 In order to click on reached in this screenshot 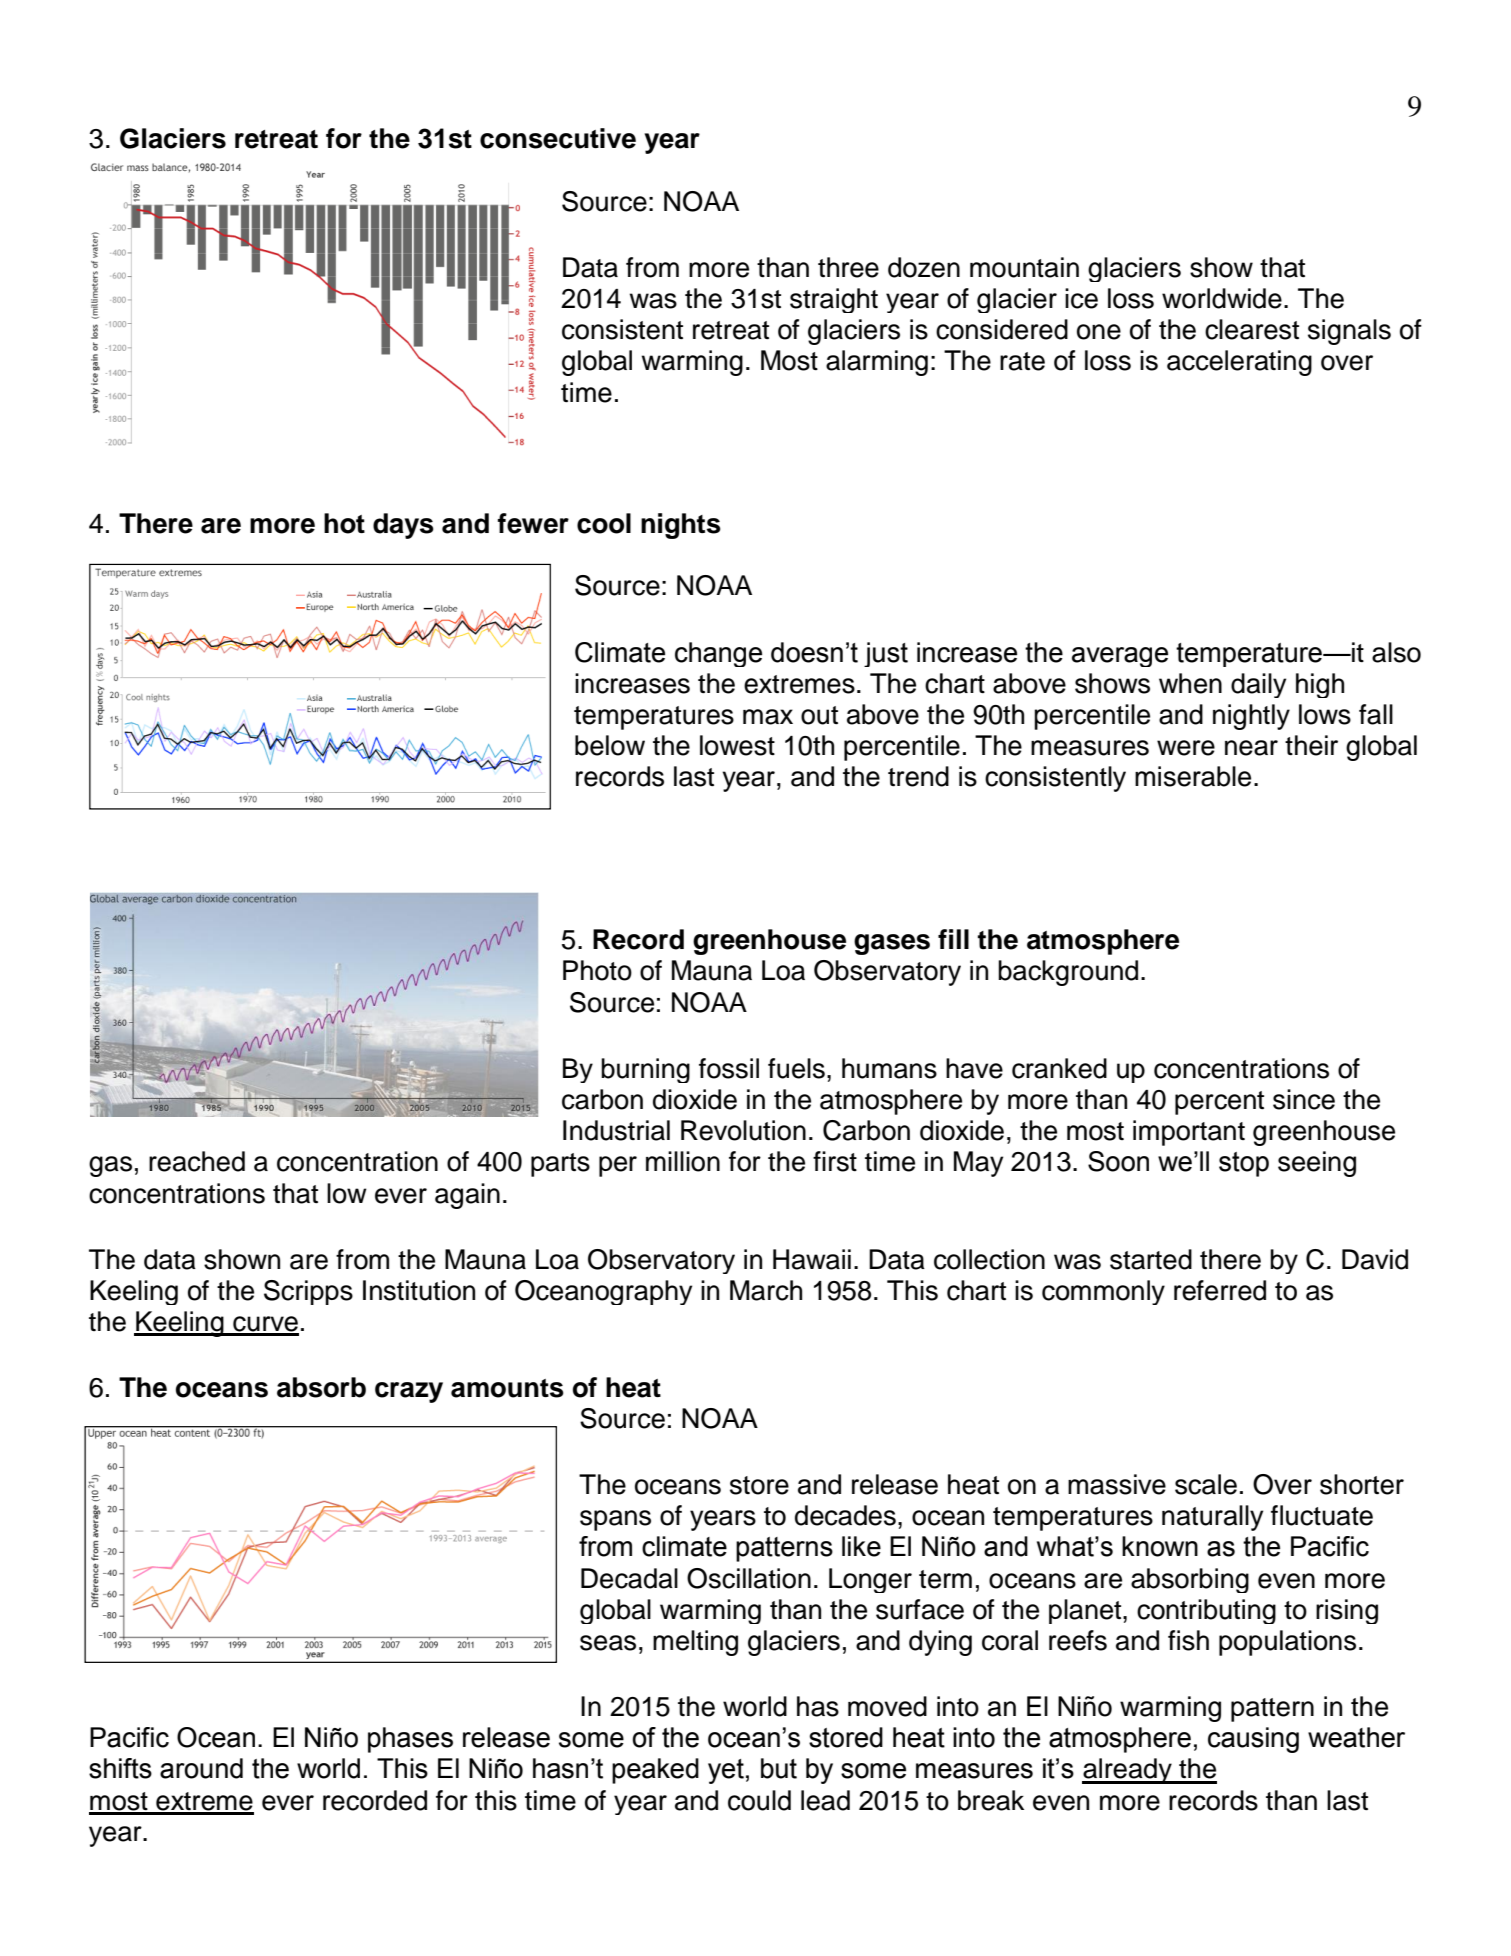, I will do `click(197, 1161)`.
